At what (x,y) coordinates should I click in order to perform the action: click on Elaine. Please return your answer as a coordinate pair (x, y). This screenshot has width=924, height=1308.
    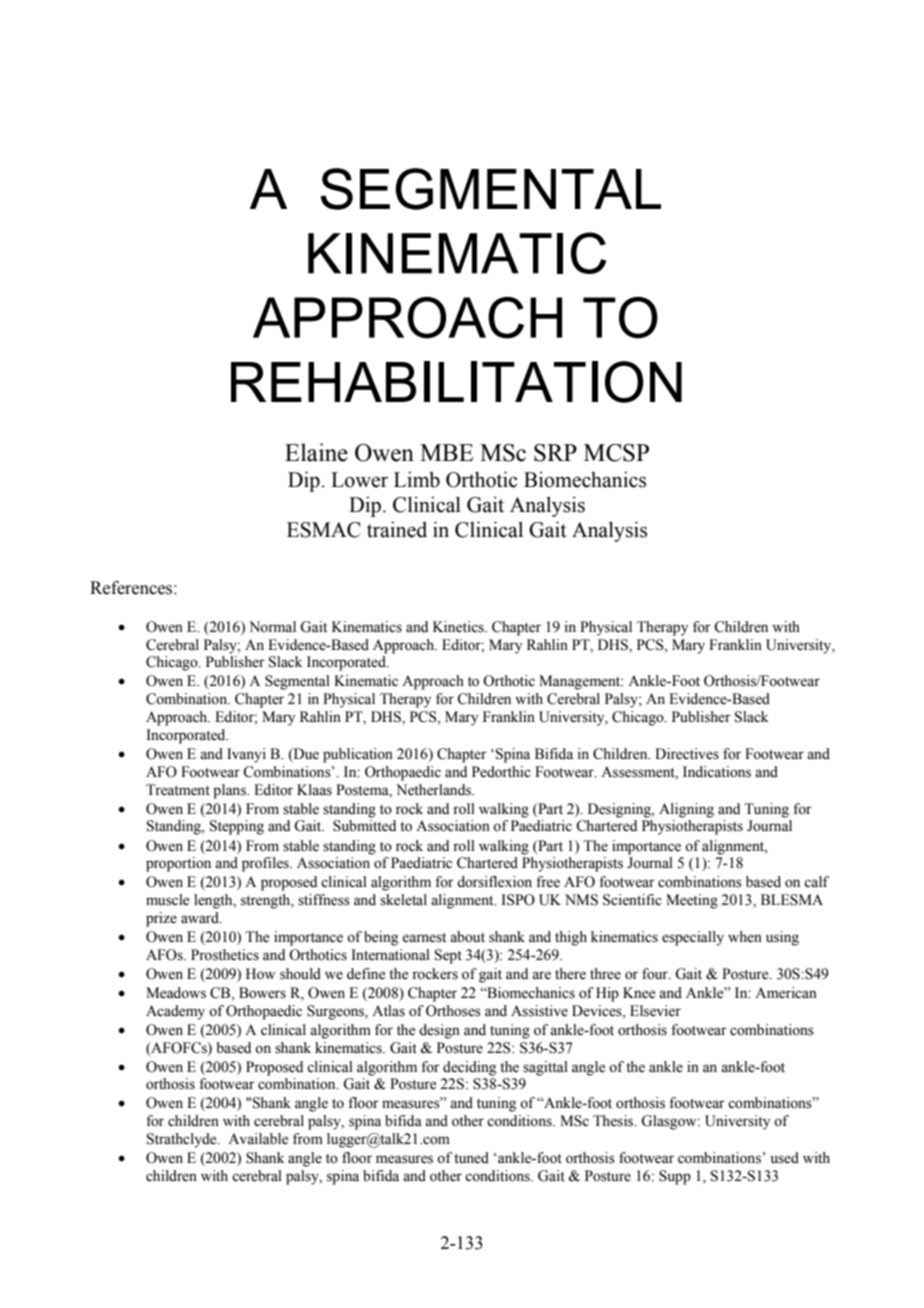
    Looking at the image, I should click on (316, 452).
